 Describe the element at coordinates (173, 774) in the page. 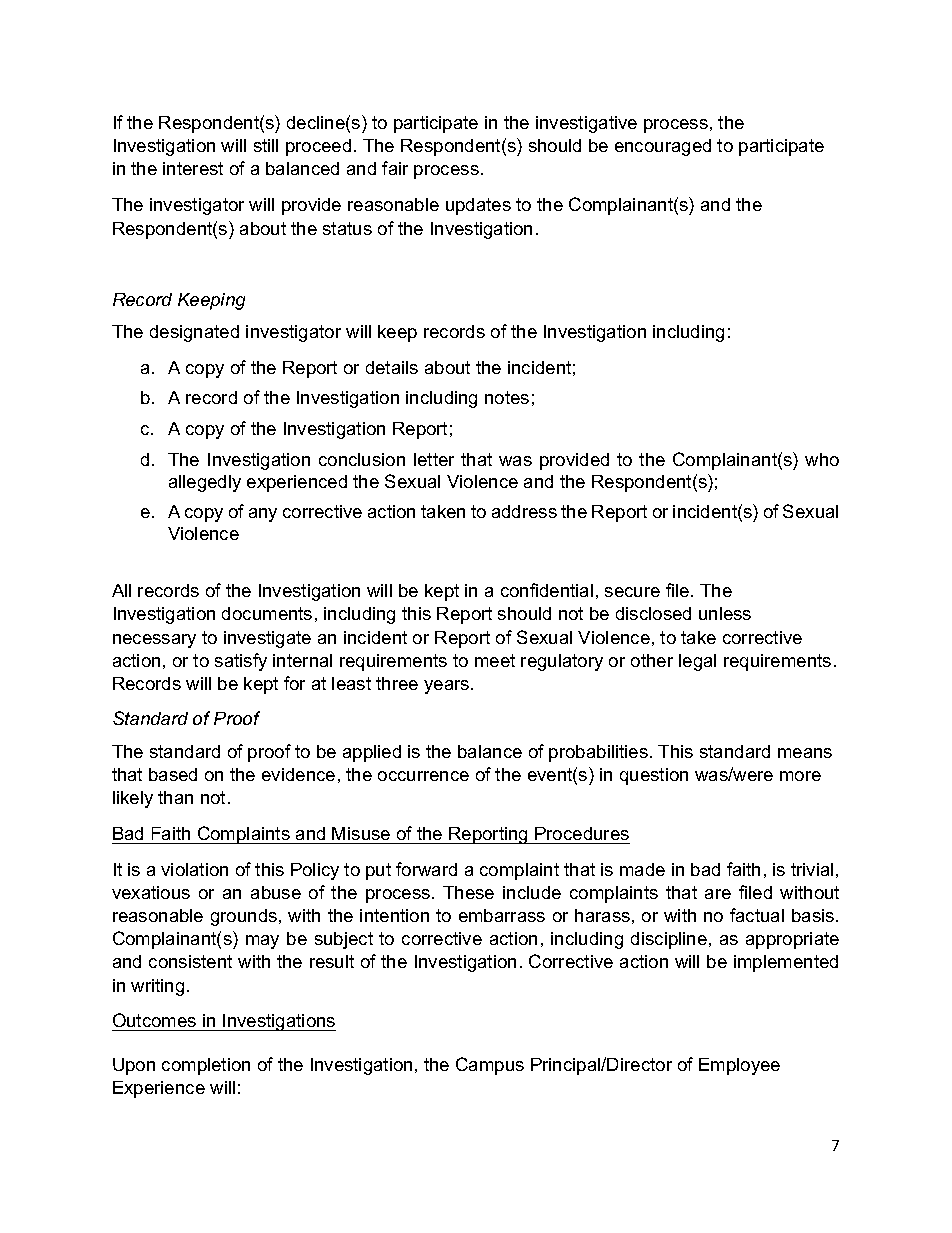

I see `based` at that location.
